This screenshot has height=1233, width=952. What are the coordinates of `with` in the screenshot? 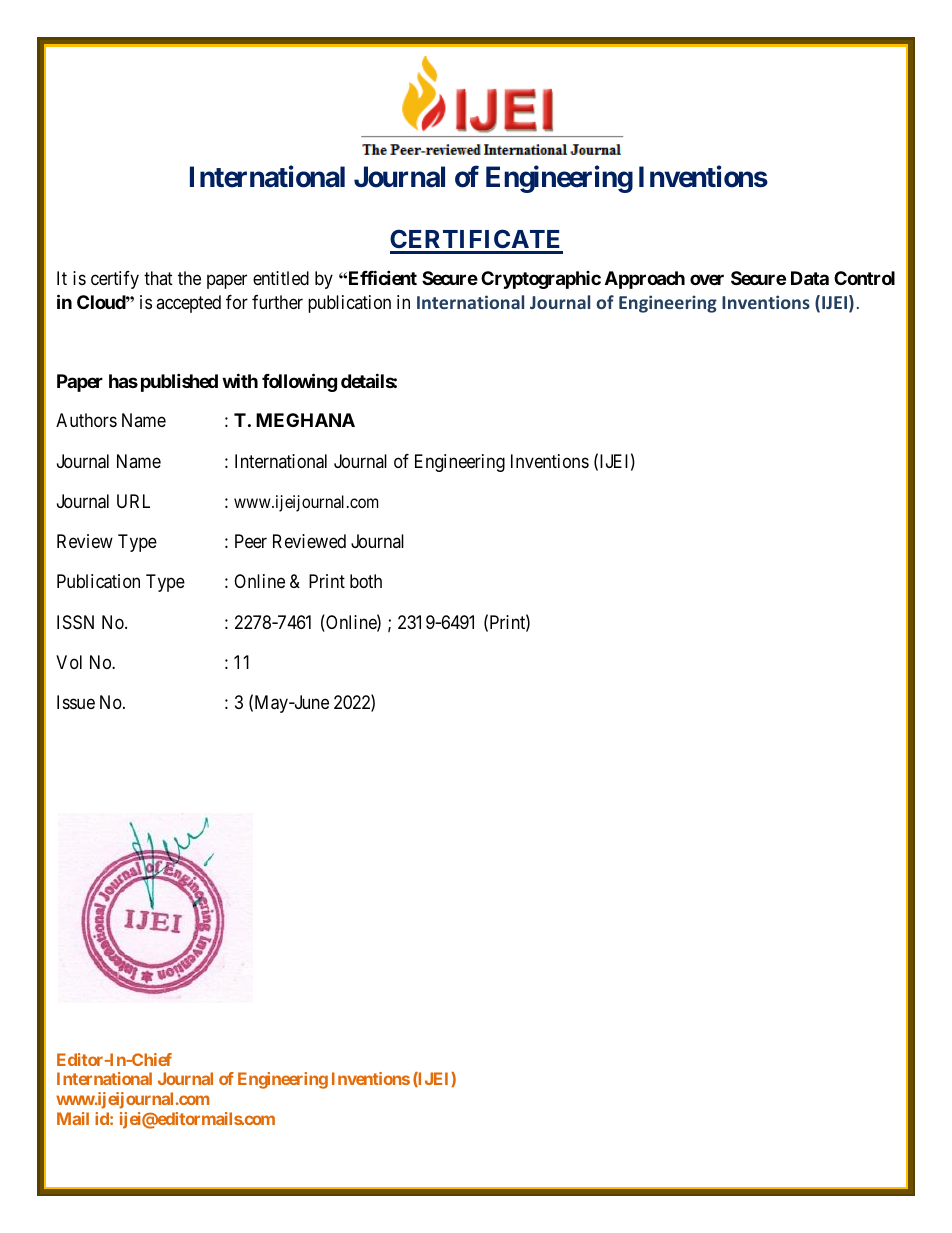 It's located at (240, 380).
